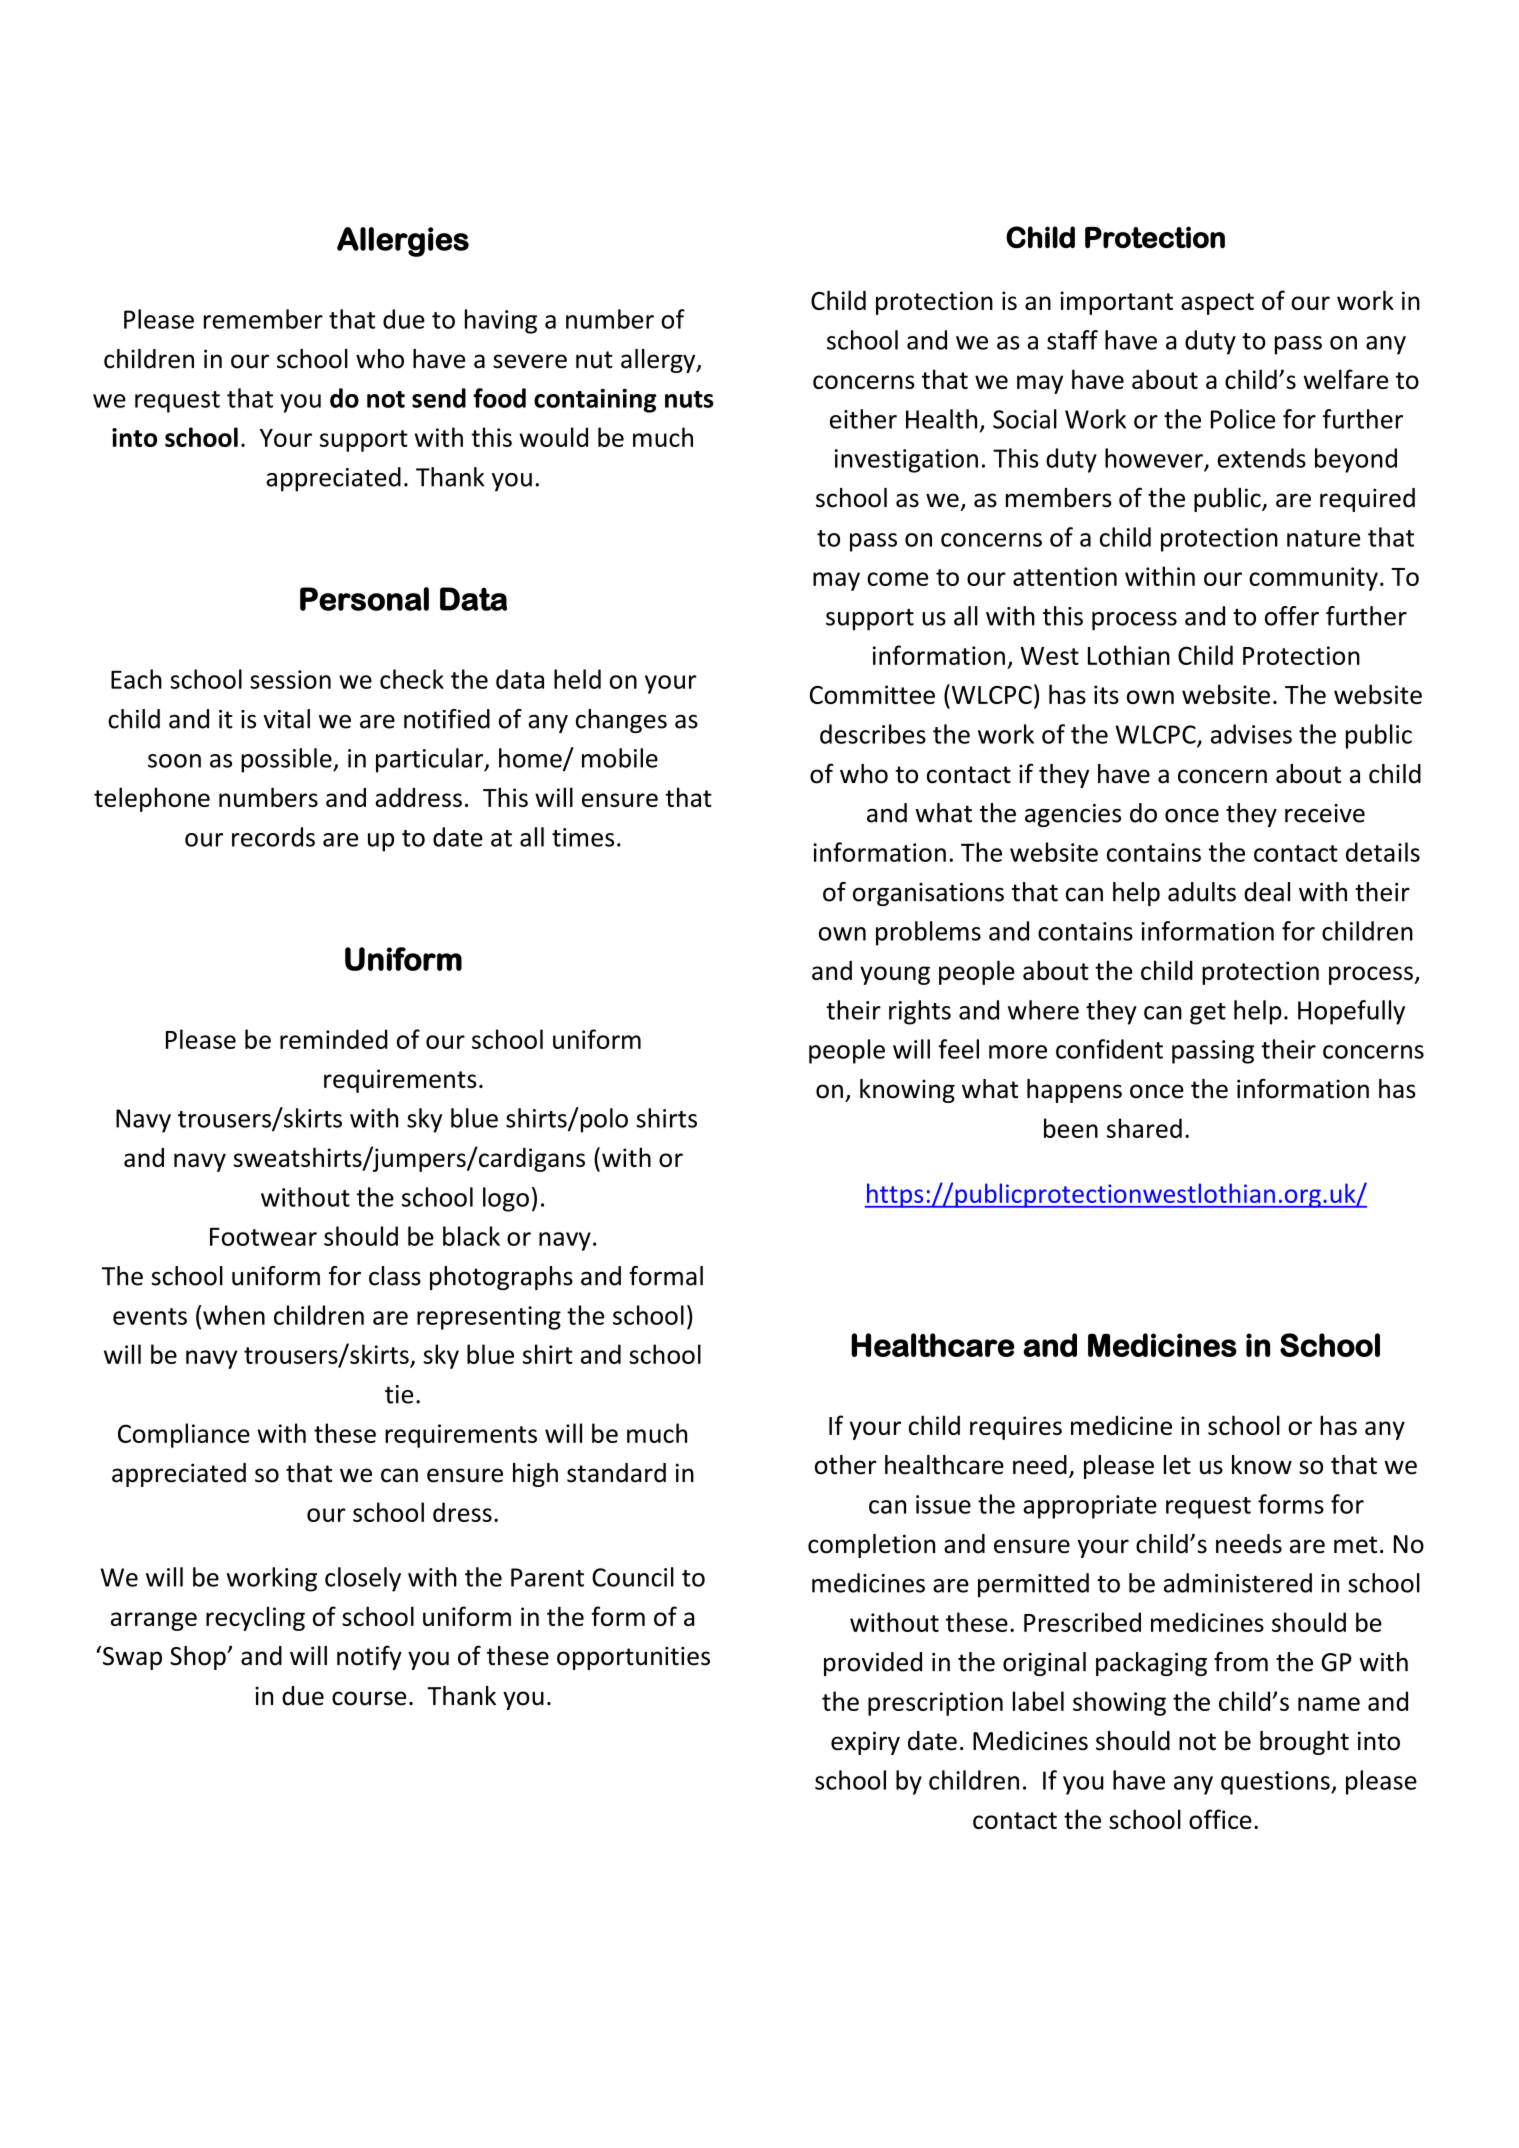 The image size is (1519, 2148). What do you see at coordinates (928, 894) in the screenshot?
I see `organisations` at bounding box center [928, 894].
